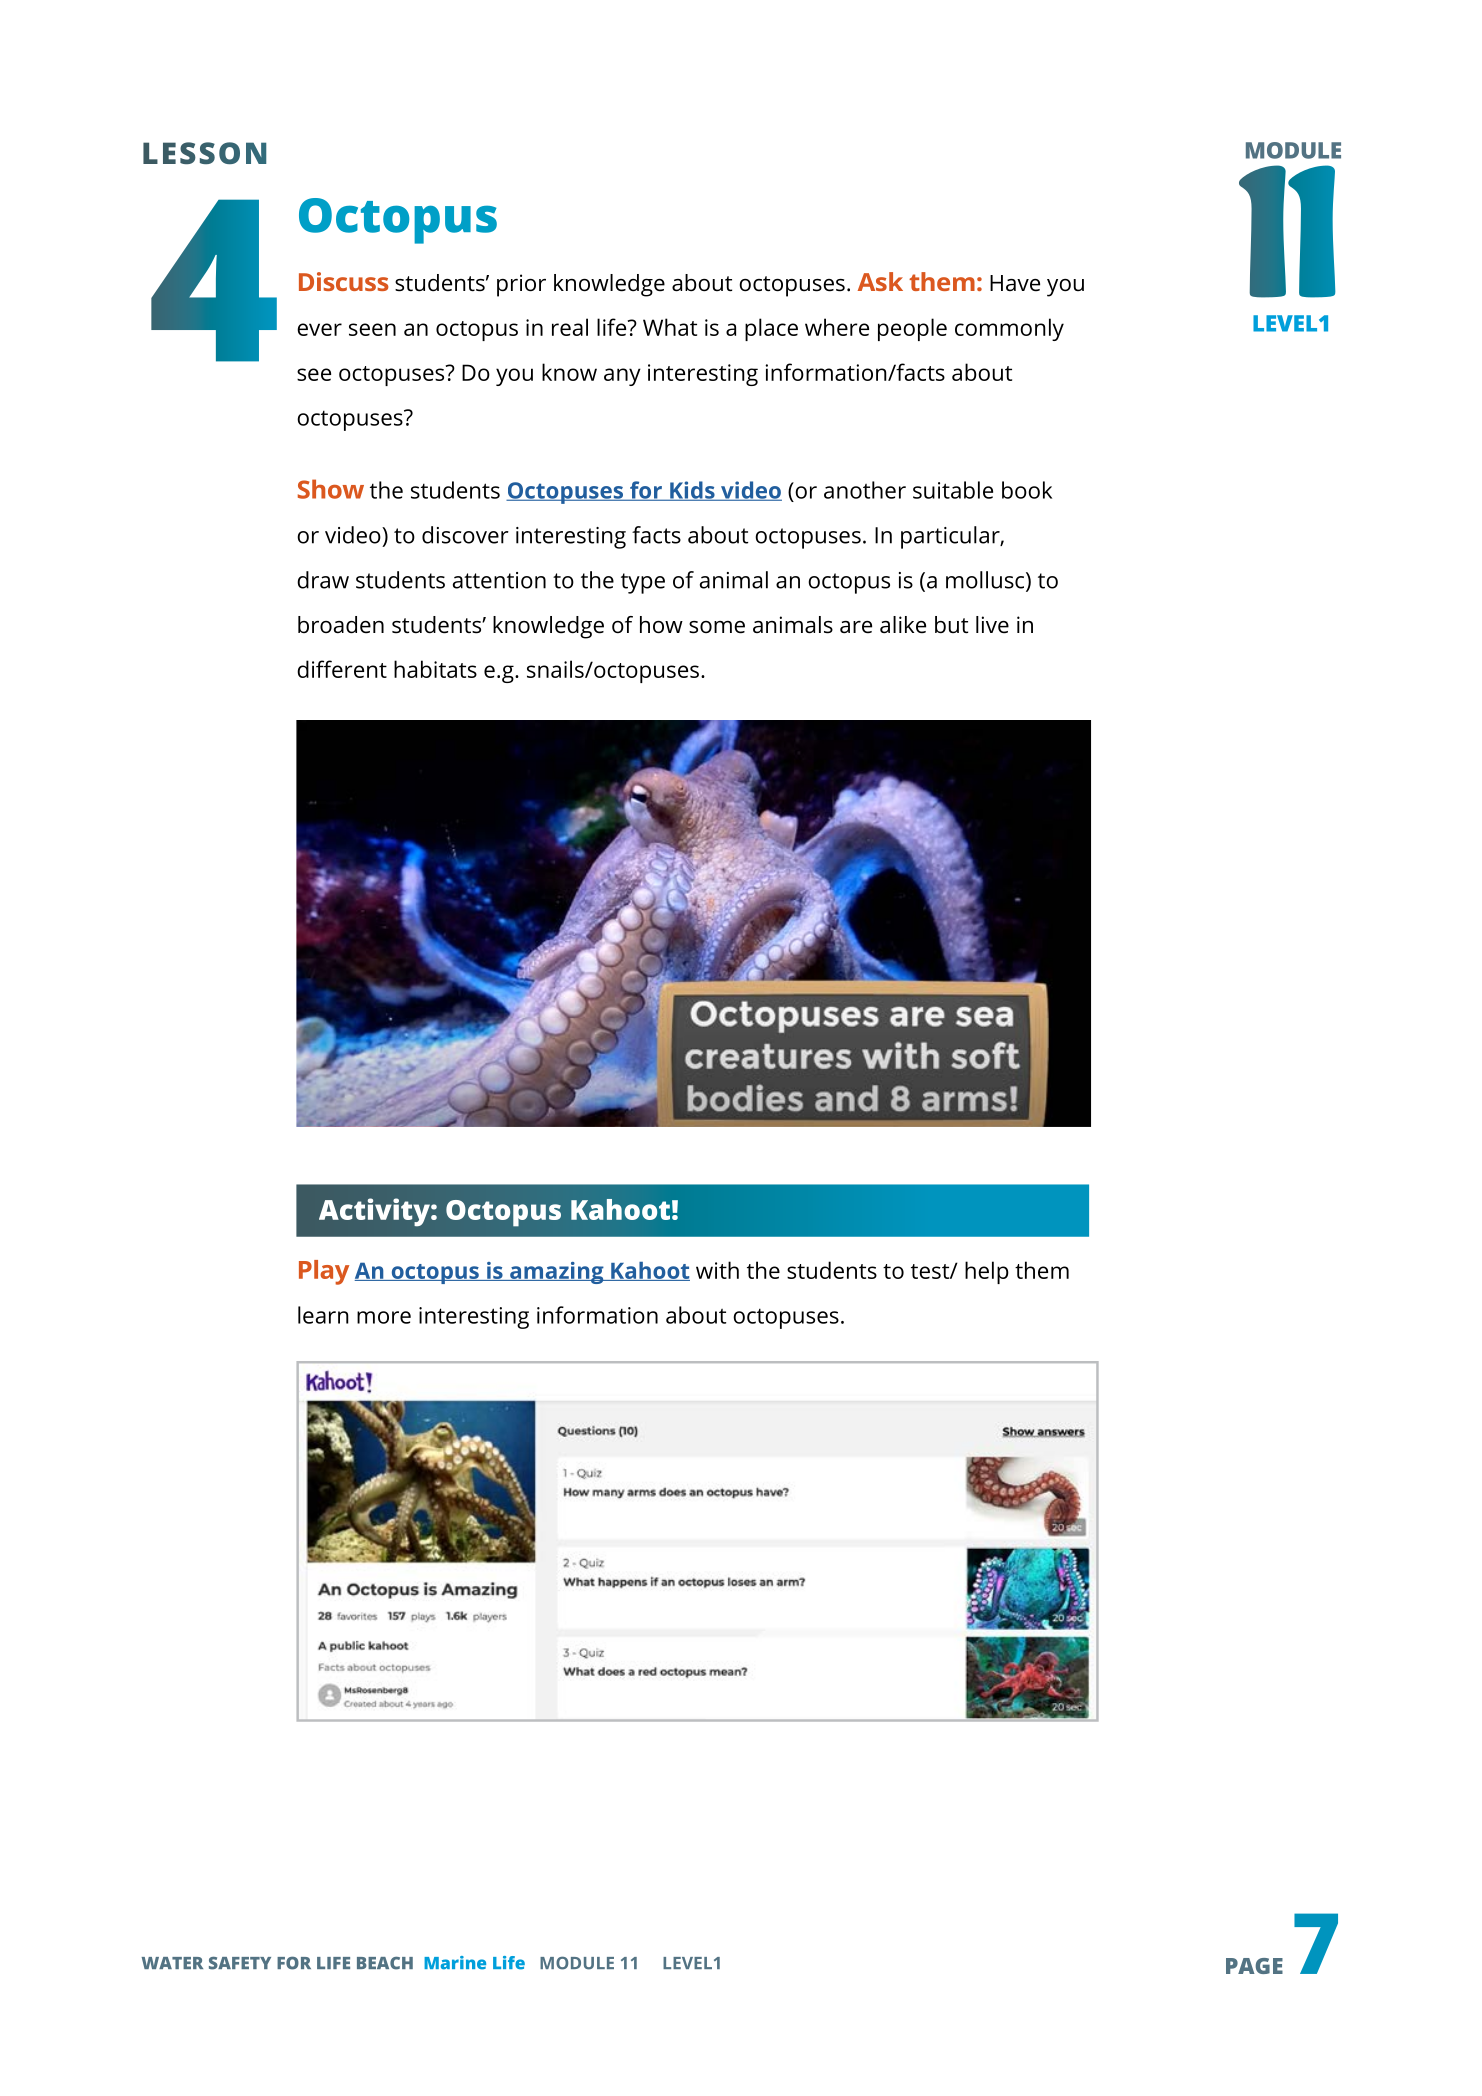  I want to click on prior, so click(521, 285).
